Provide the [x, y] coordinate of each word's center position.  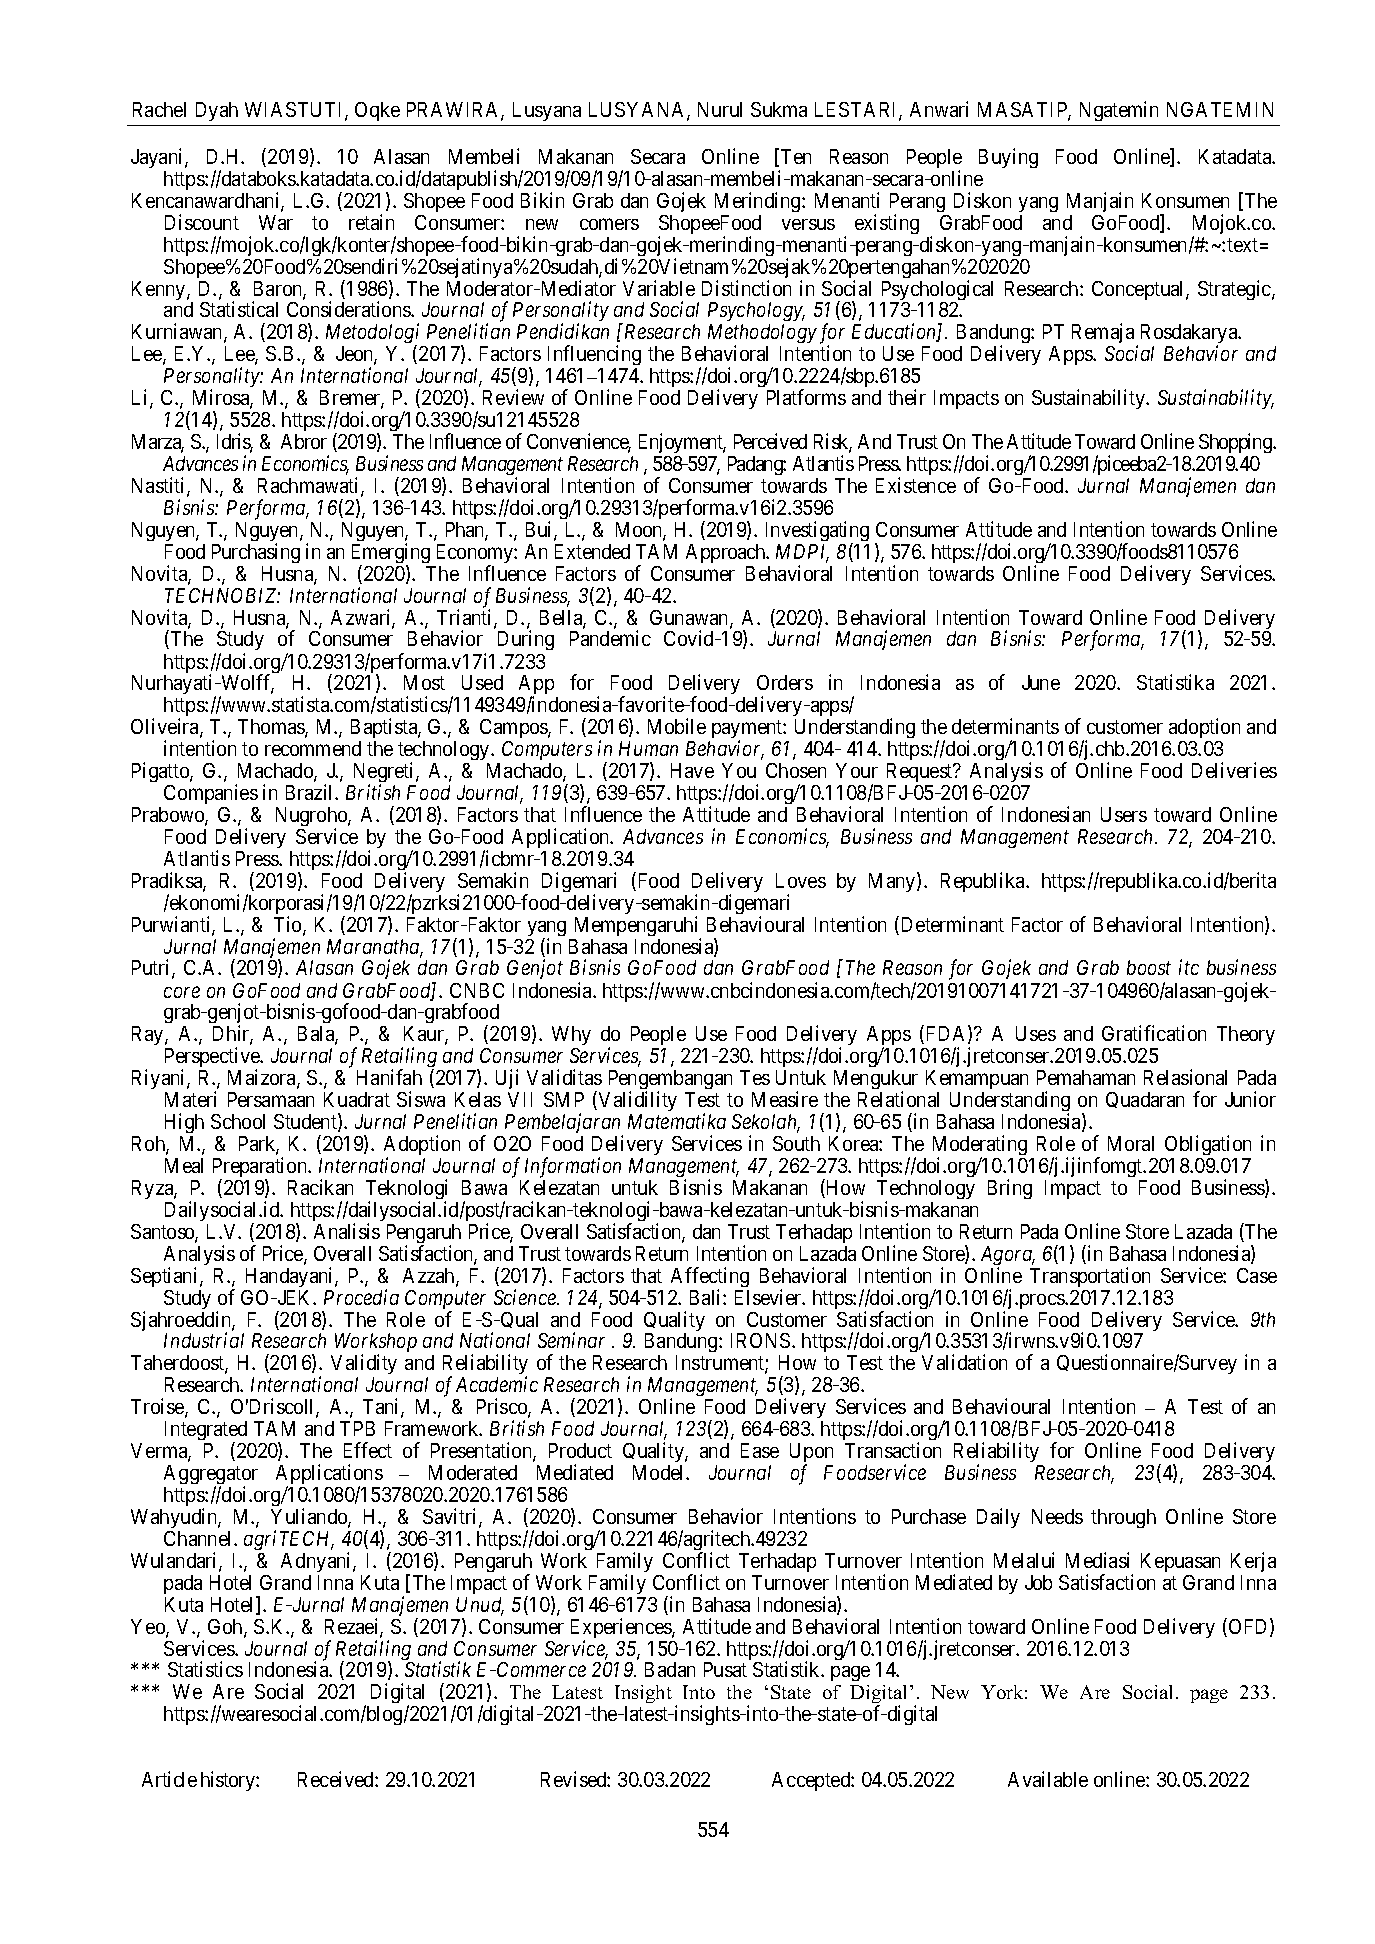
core [182, 992]
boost [1149, 967]
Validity [364, 1366]
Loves [801, 880]
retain [371, 222]
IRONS [760, 1340]
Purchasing [256, 553]
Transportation [1090, 1277]
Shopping [1236, 445]
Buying [1008, 158]
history [229, 1781]
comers [609, 224]
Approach [727, 553]
